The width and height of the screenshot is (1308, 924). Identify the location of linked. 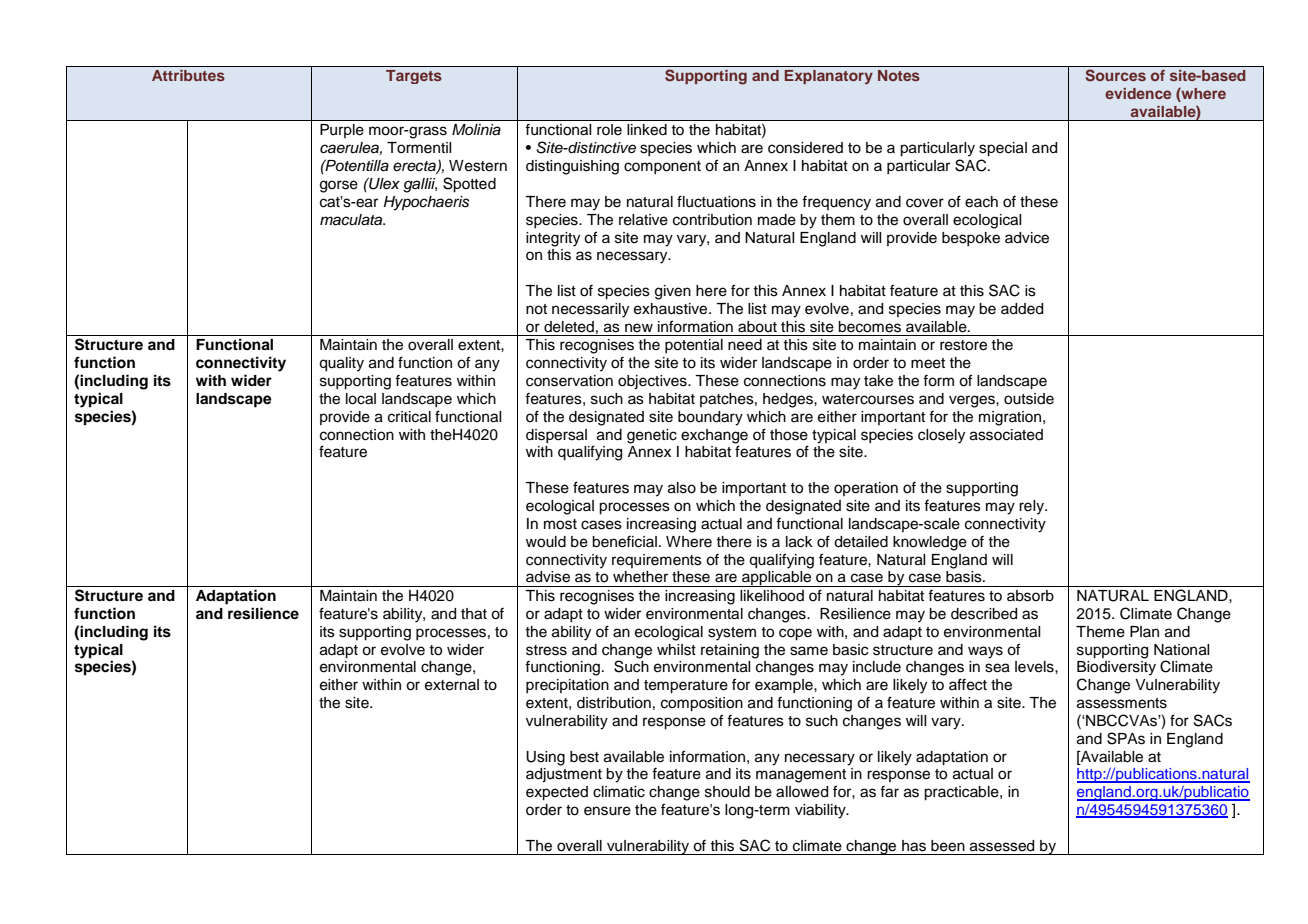
(647, 130).
